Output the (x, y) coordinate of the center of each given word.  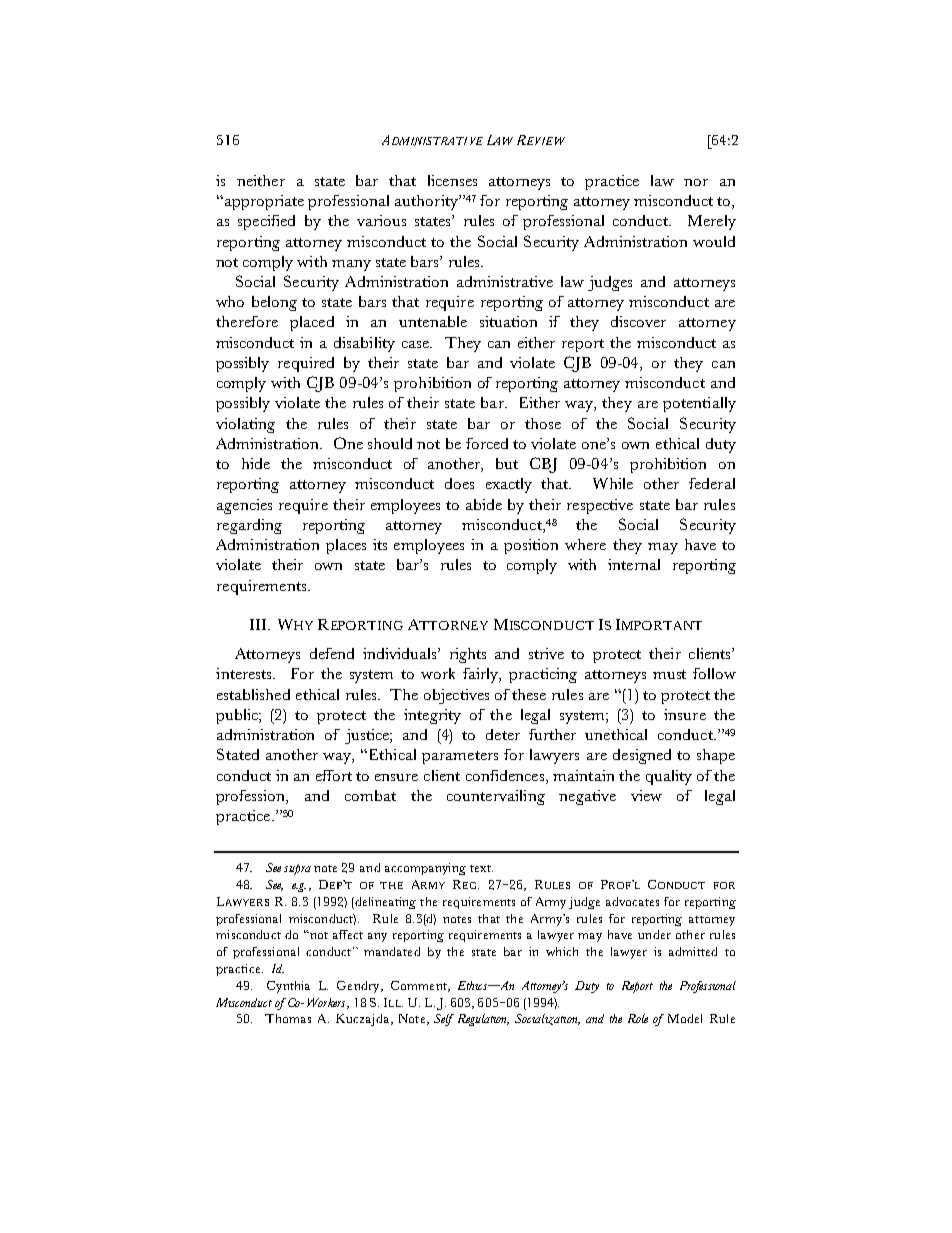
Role (638, 1018)
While (613, 483)
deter (503, 734)
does (459, 483)
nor (696, 182)
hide (256, 463)
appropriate (263, 202)
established (253, 694)
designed (642, 756)
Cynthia (288, 987)
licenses (452, 180)
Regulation (483, 1020)
